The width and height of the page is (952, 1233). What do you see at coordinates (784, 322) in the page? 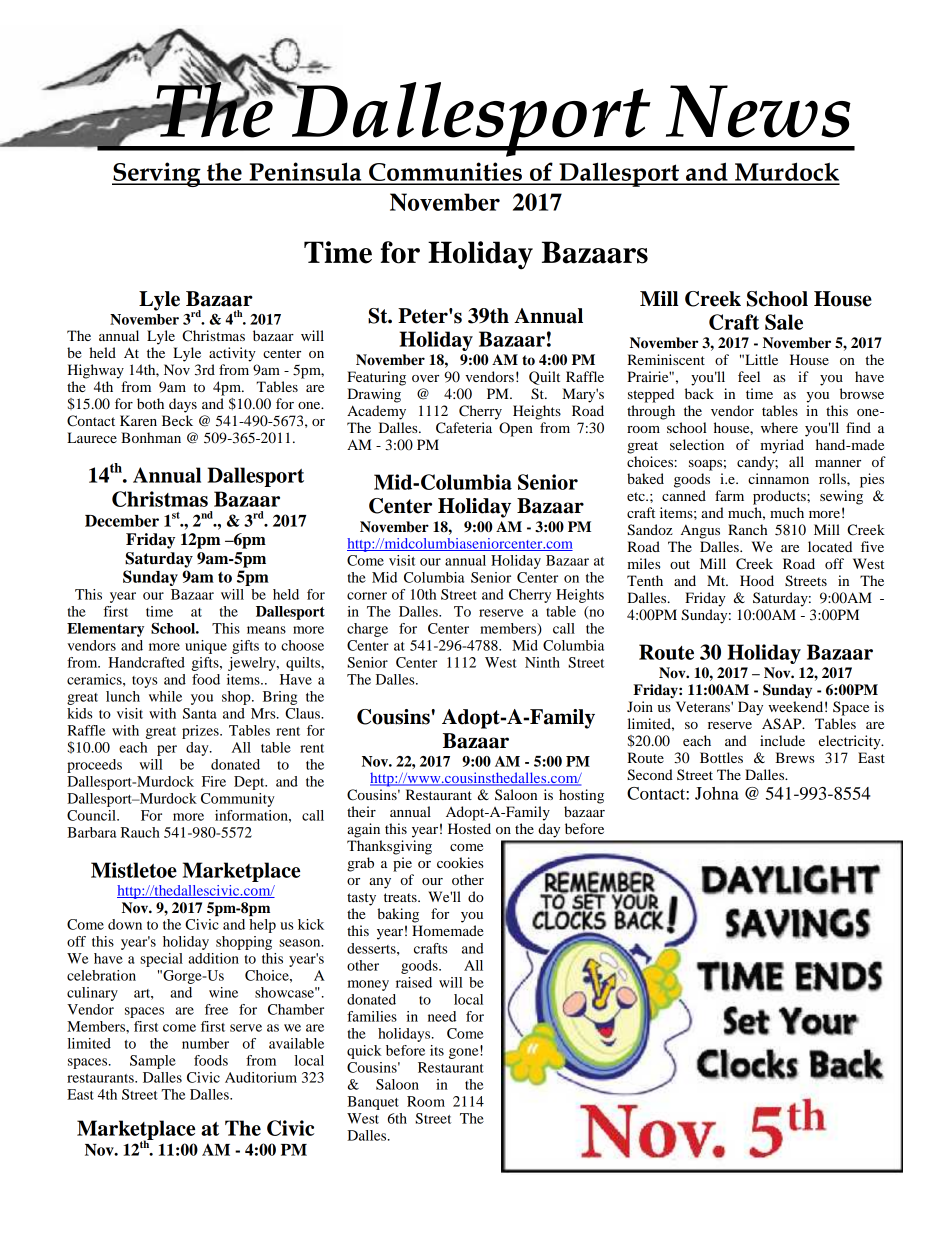
I see `Sale` at bounding box center [784, 322].
